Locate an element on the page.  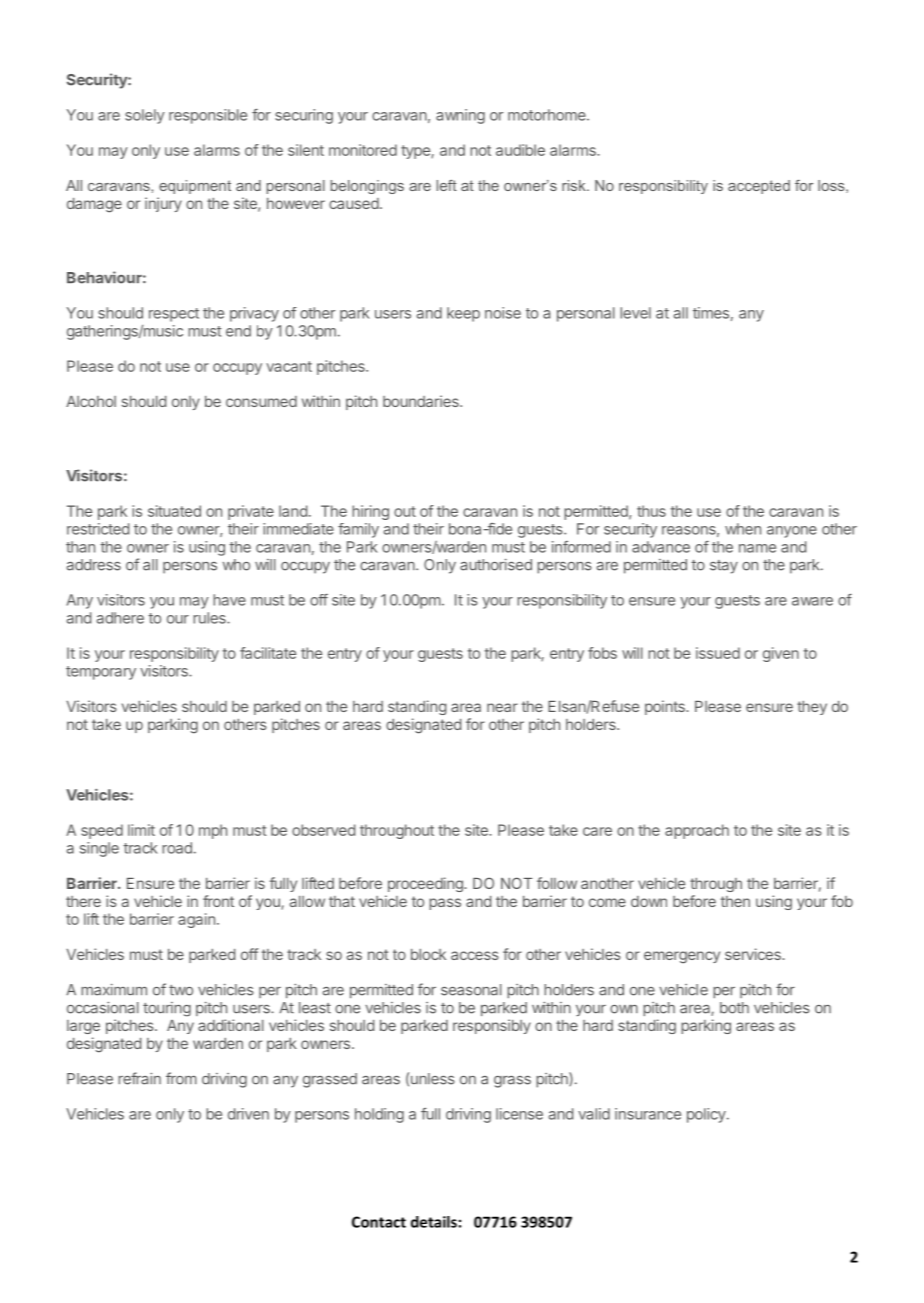
accepted is located at coordinates (759, 187).
